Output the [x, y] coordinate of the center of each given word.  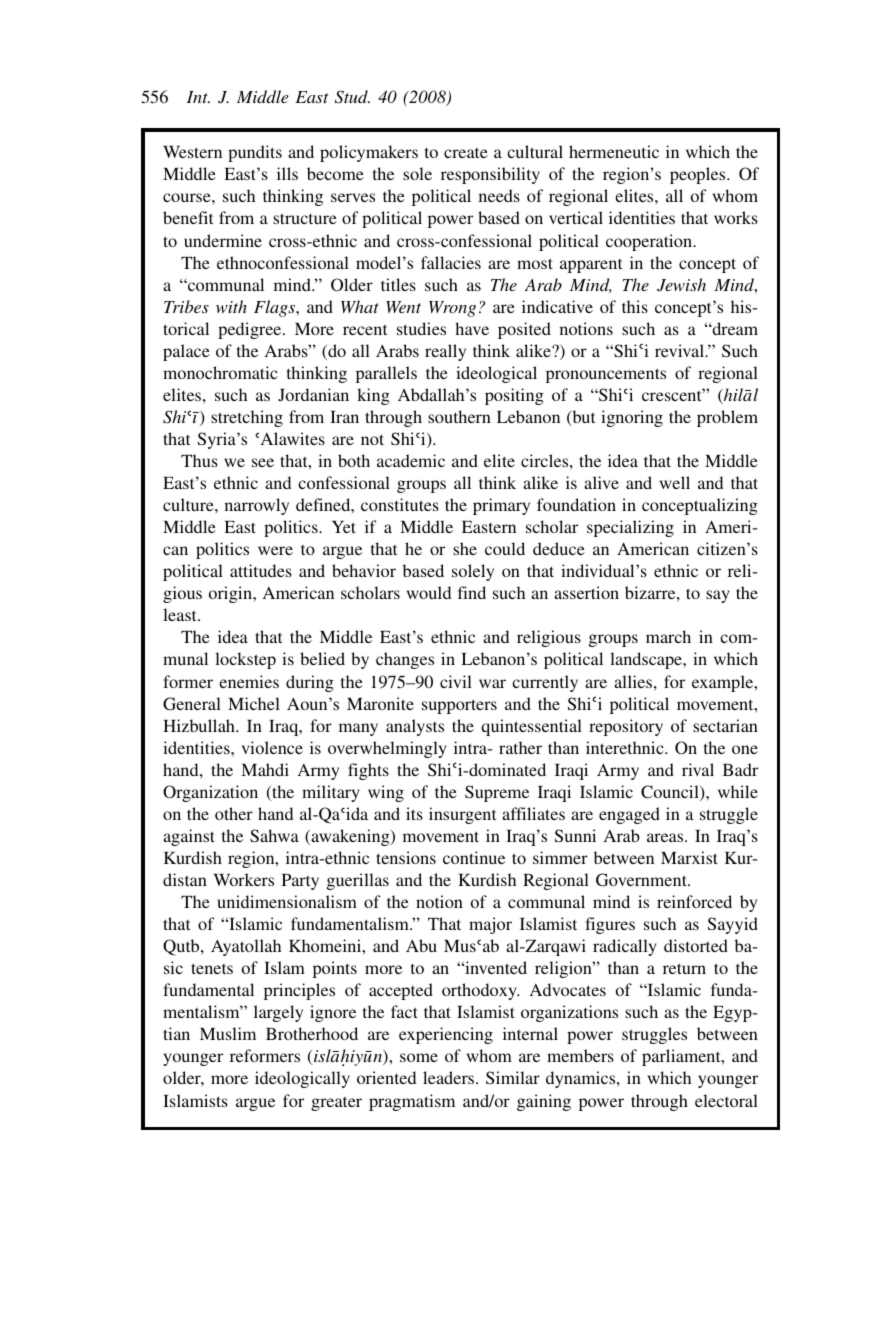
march [668, 636]
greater [336, 1104]
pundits [255, 153]
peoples [699, 175]
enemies [249, 681]
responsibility [490, 175]
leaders [448, 1077]
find [472, 592]
